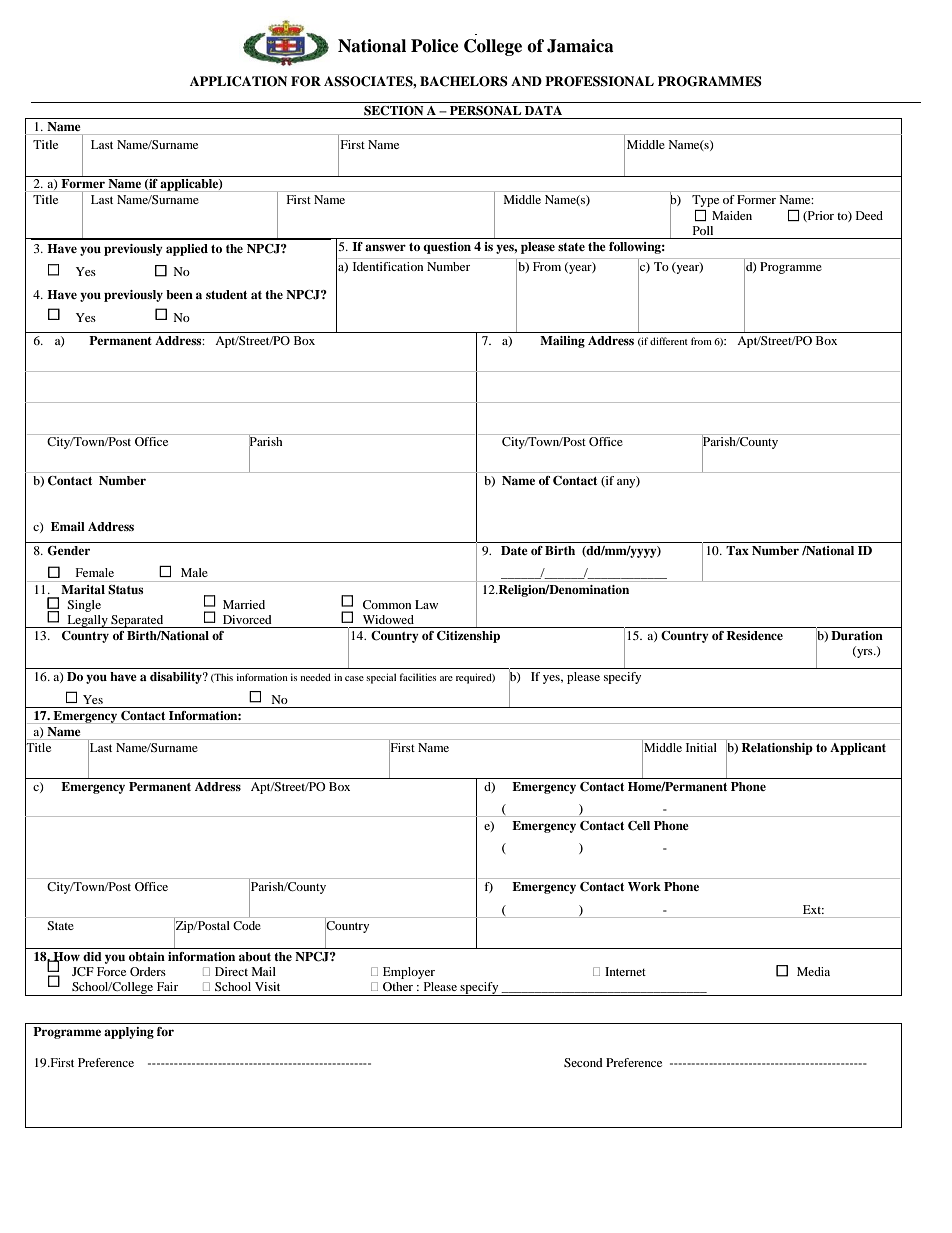 The height and width of the screenshot is (1233, 952). I want to click on Employer, so click(409, 973).
